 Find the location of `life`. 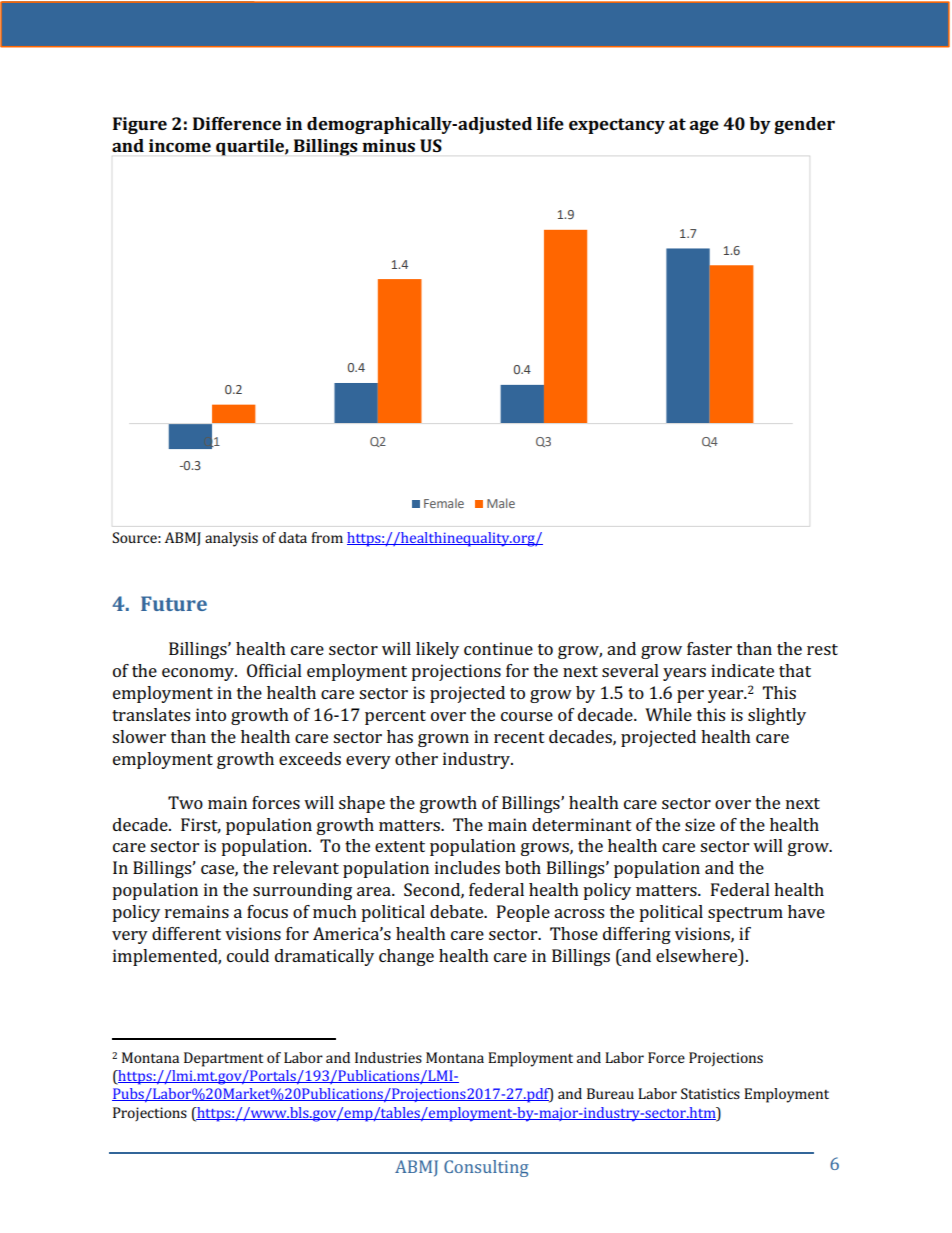

life is located at coordinates (550, 123).
